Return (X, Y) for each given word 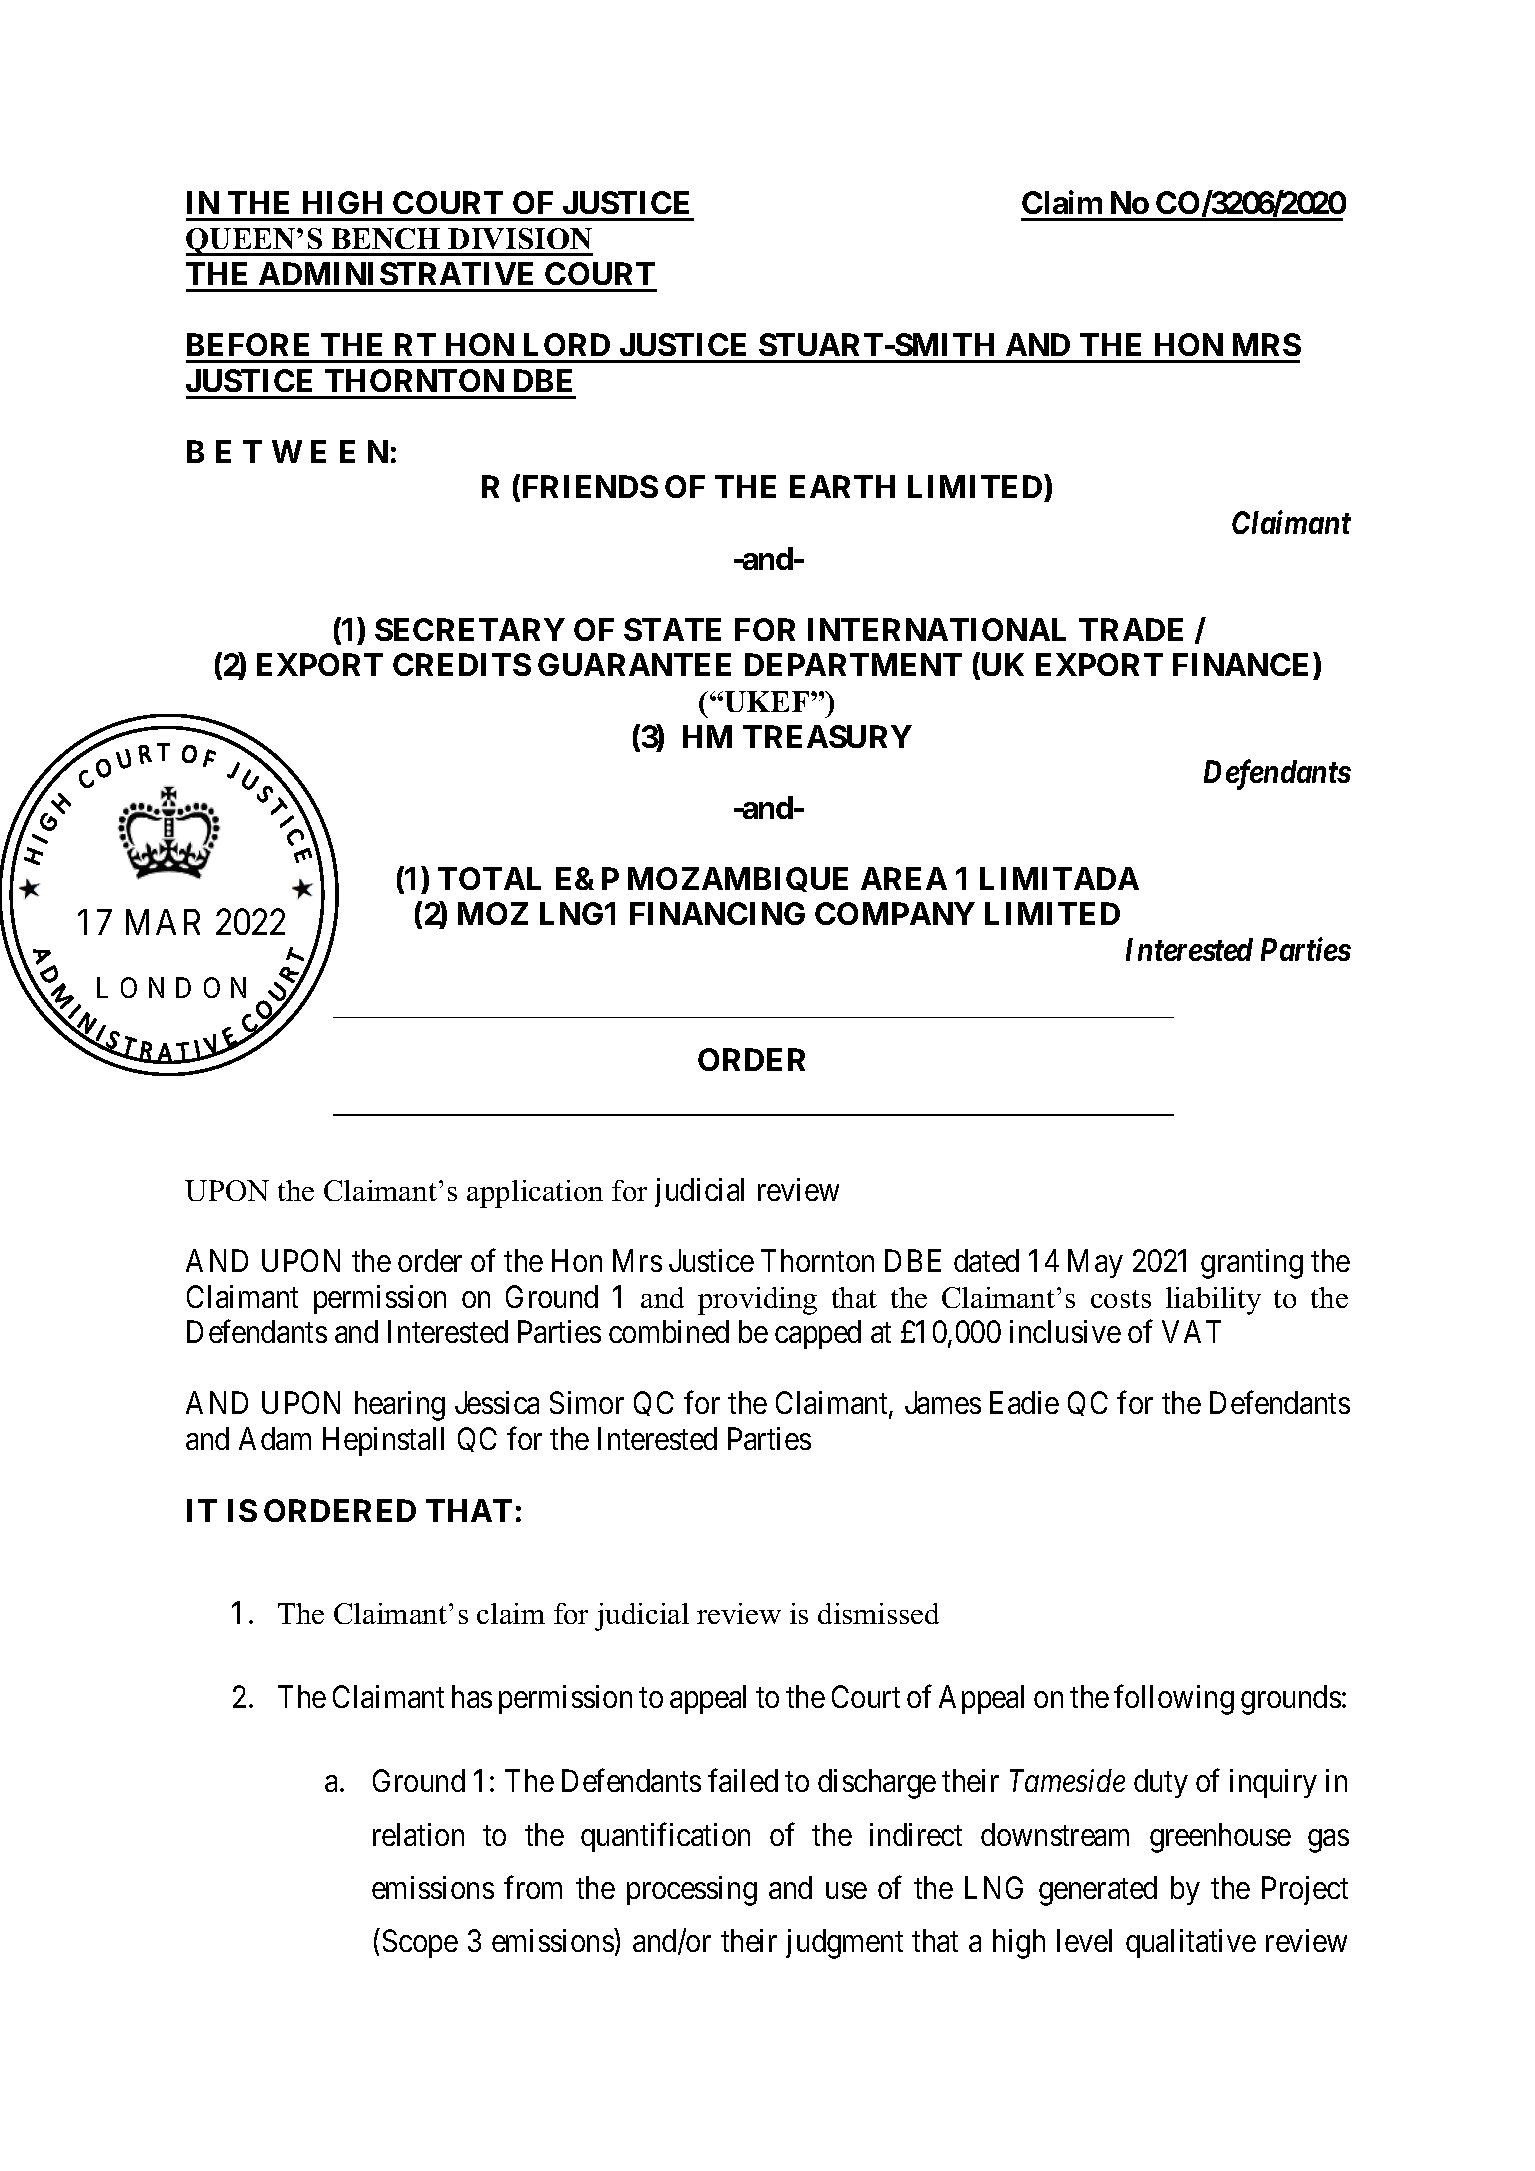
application (535, 1194)
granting (1252, 1264)
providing (757, 1301)
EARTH (842, 486)
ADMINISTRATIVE (396, 273)
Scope (420, 1943)
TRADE (1131, 629)
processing (692, 1891)
